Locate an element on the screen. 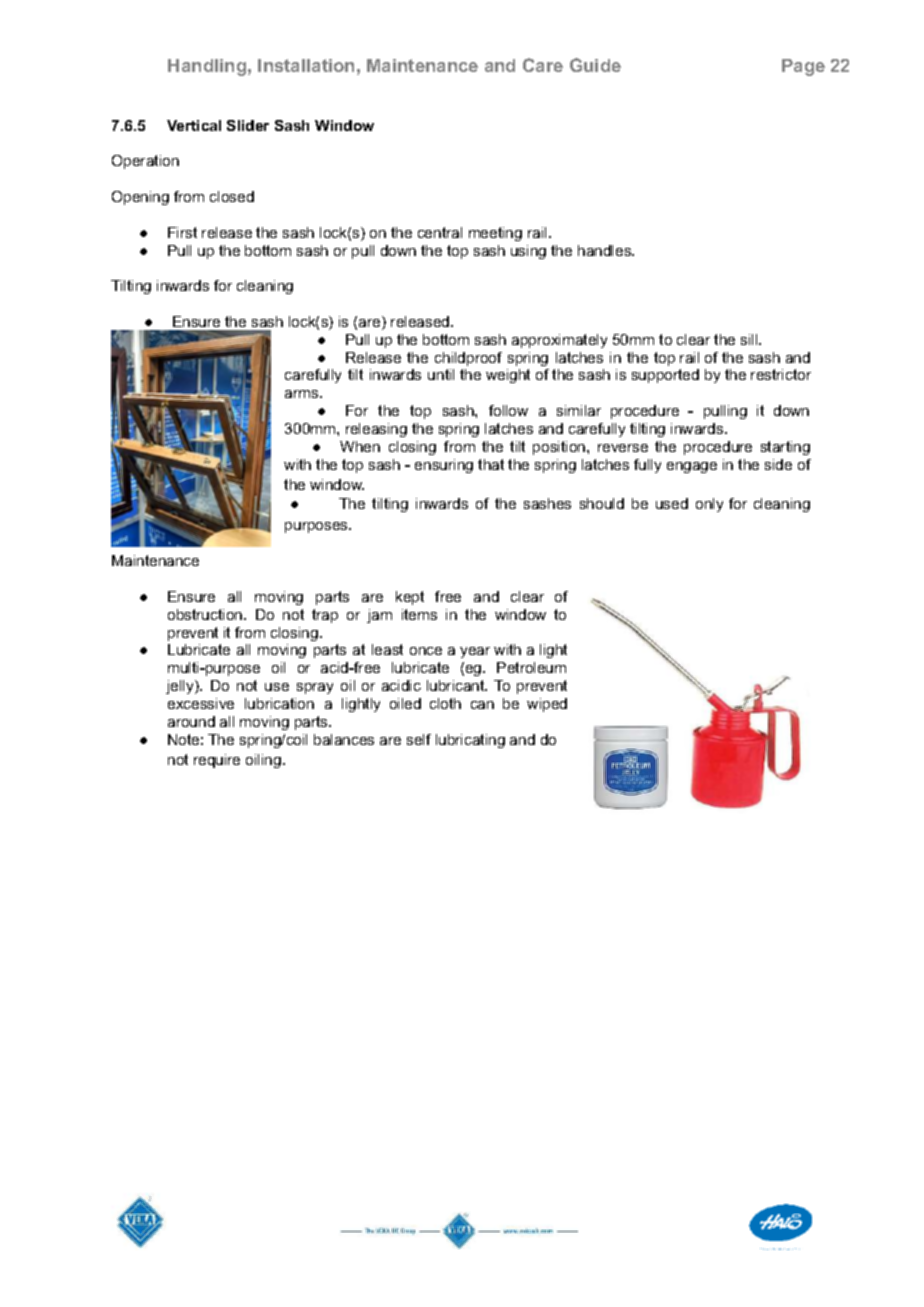 Image resolution: width=924 pixels, height=1307 pixels. require is located at coordinates (217, 761).
